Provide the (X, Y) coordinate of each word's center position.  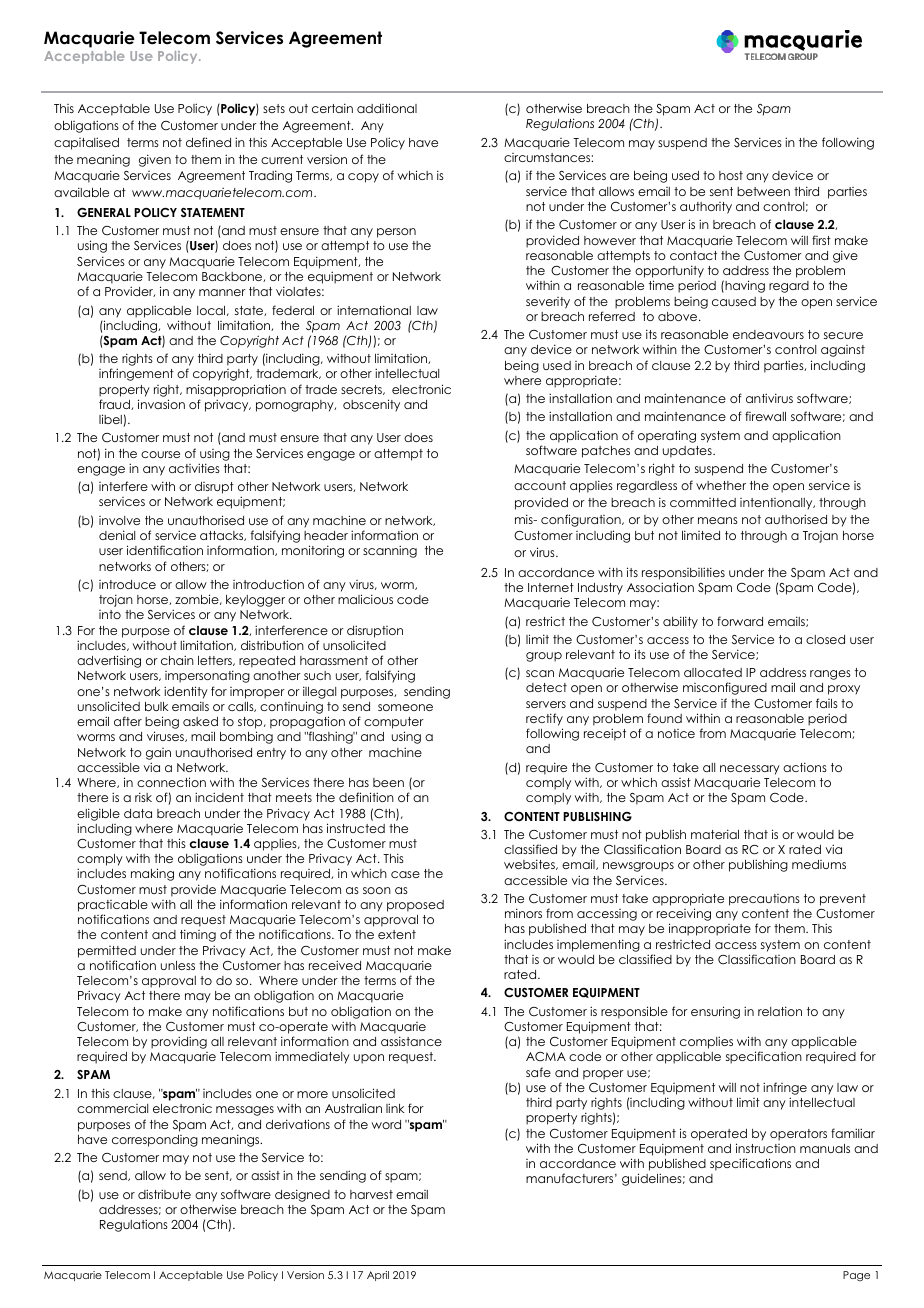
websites (530, 864)
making (152, 874)
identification (165, 550)
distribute (164, 1194)
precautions (764, 900)
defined (208, 142)
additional (387, 108)
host (731, 175)
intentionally (777, 504)
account (540, 485)
